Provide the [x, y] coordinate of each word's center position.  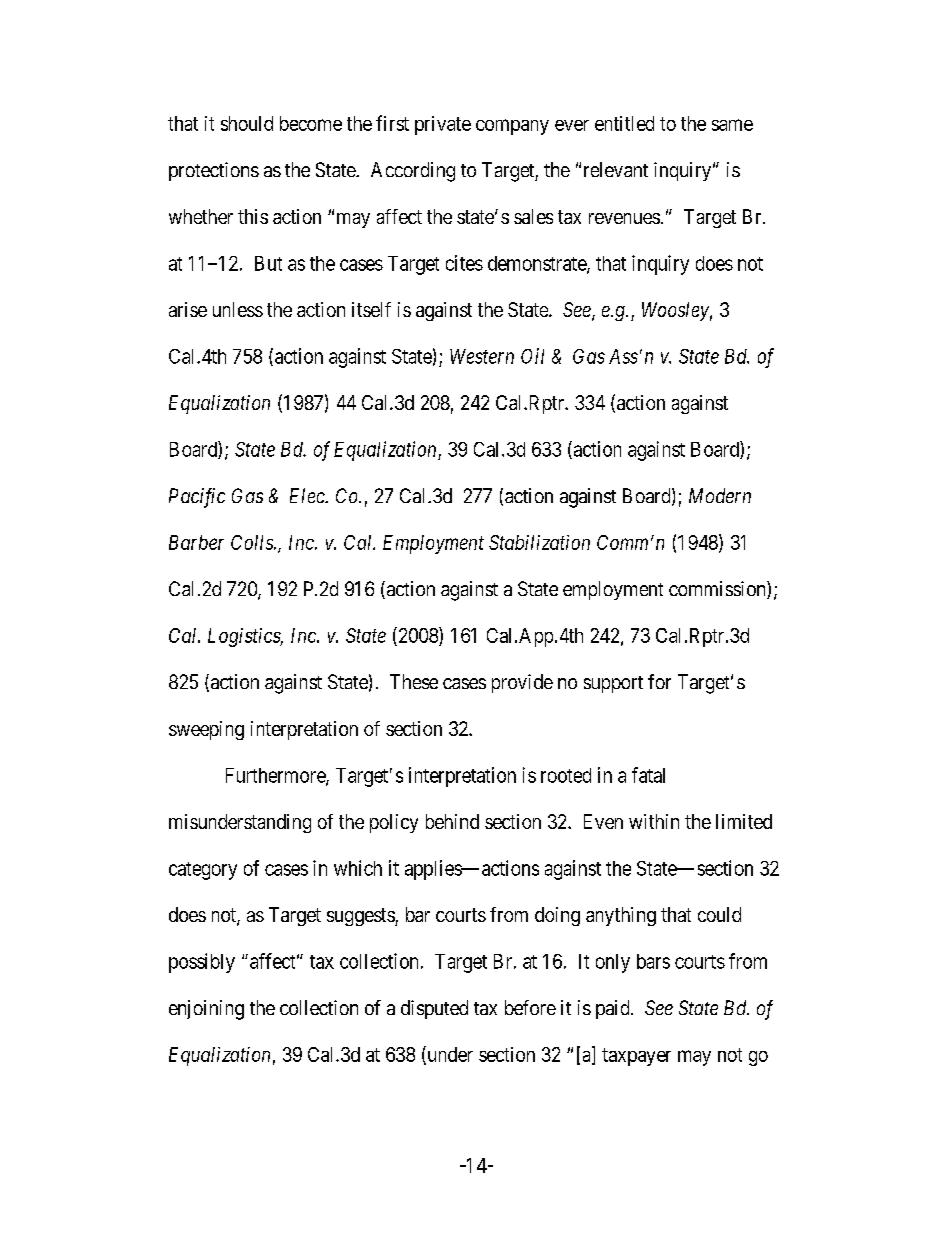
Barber [196, 542]
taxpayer [636, 1057]
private [443, 125]
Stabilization [539, 542]
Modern [720, 495]
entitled [624, 123]
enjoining [206, 1010]
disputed [434, 1009]
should [247, 123]
